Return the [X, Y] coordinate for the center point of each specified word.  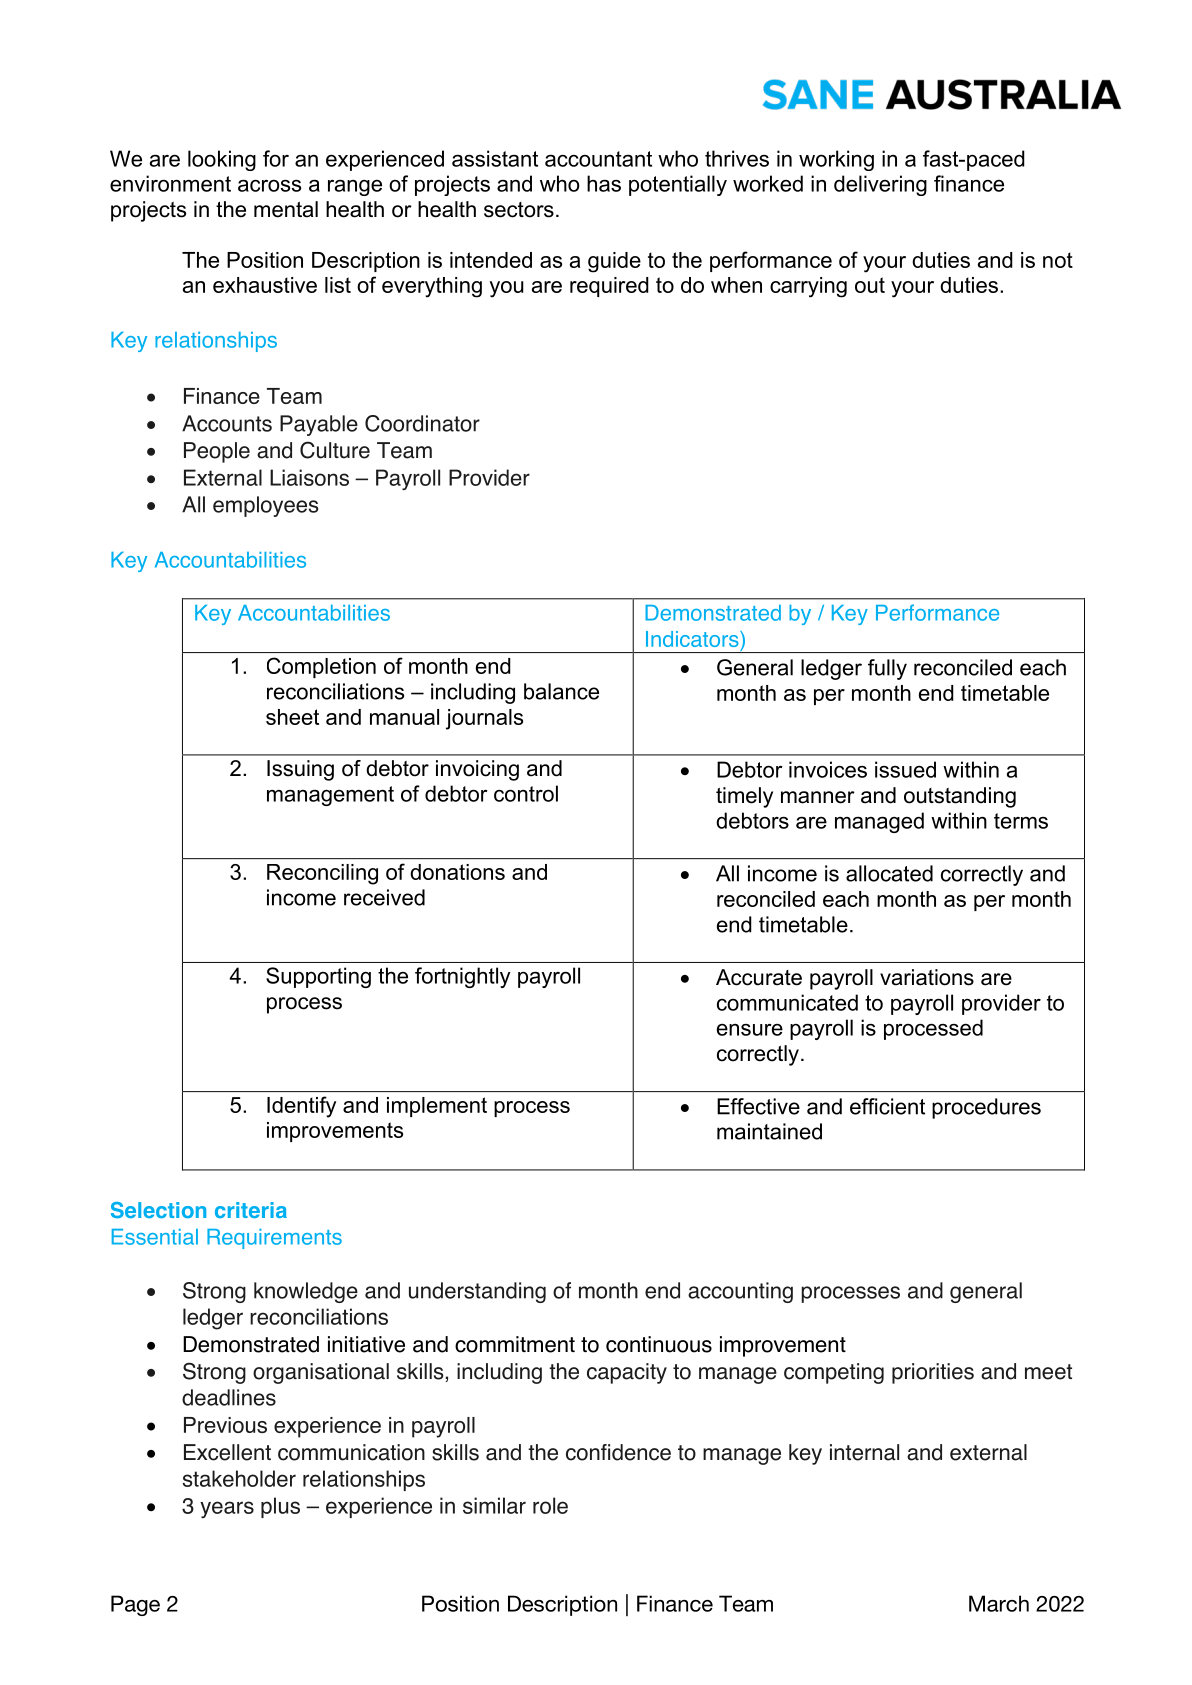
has [604, 183]
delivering [880, 185]
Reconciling [322, 874]
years [227, 1510]
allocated [889, 873]
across [269, 185]
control [526, 793]
